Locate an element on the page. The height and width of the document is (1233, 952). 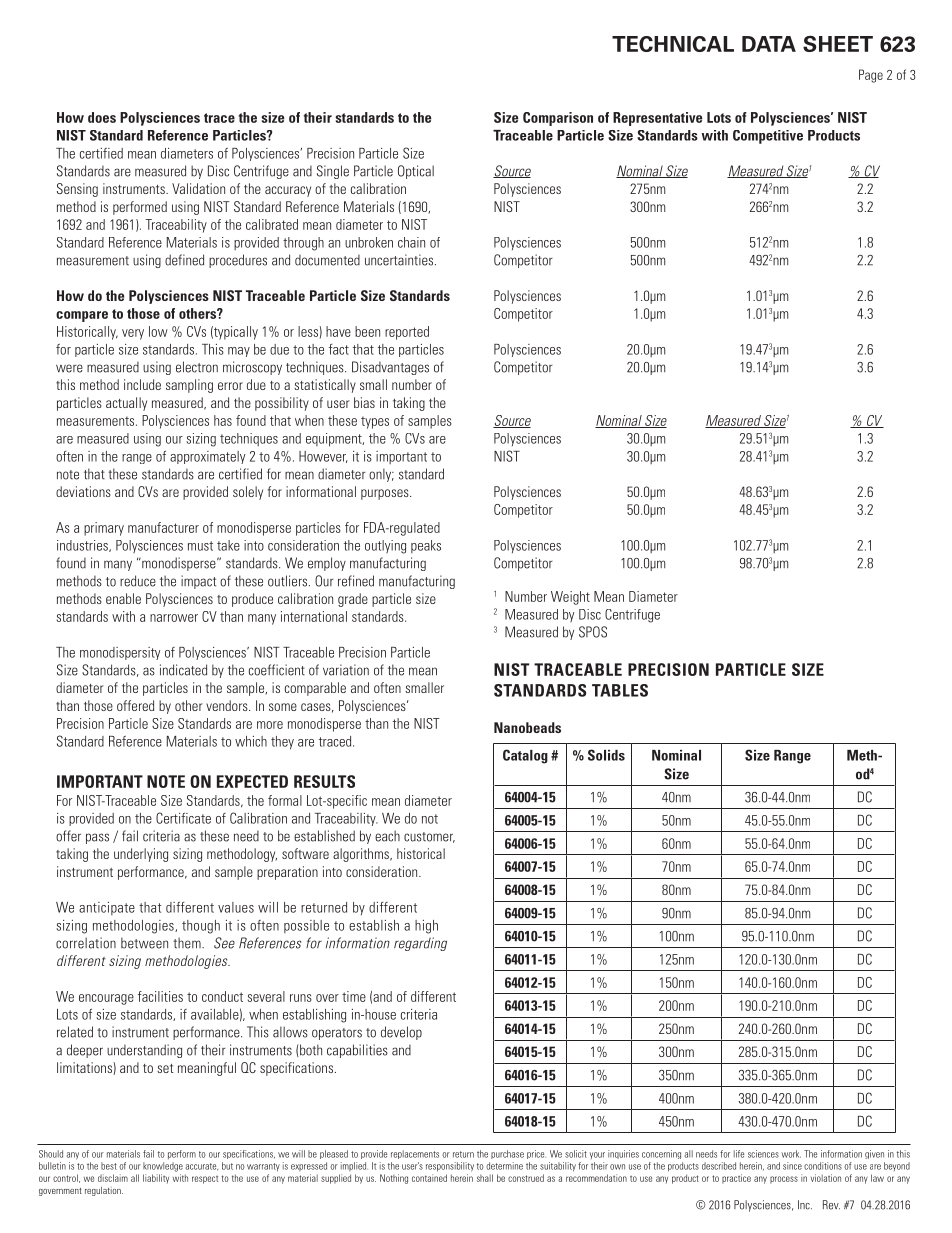
narrower is located at coordinates (174, 618).
